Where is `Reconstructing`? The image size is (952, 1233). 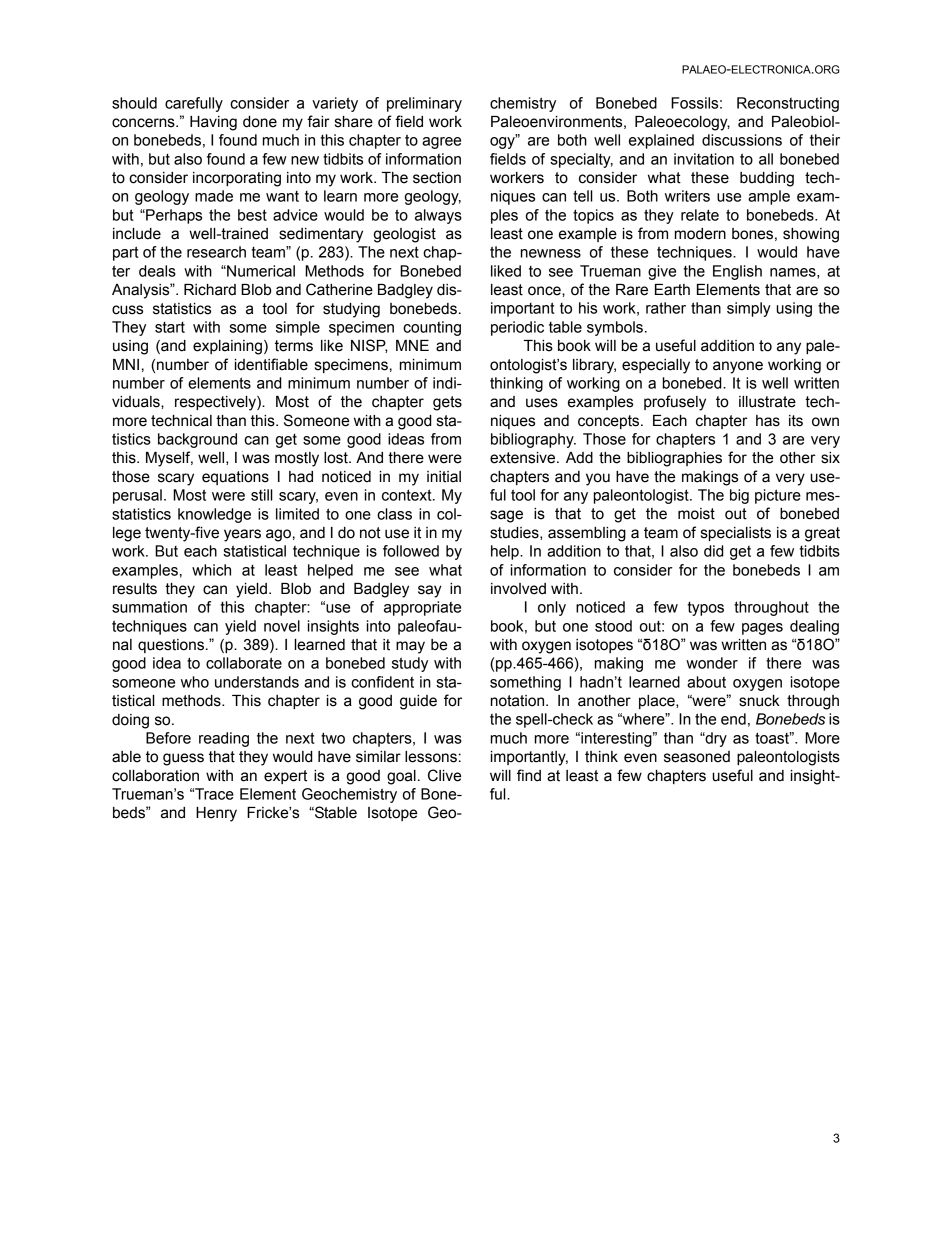
Reconstructing is located at coordinates (788, 104).
